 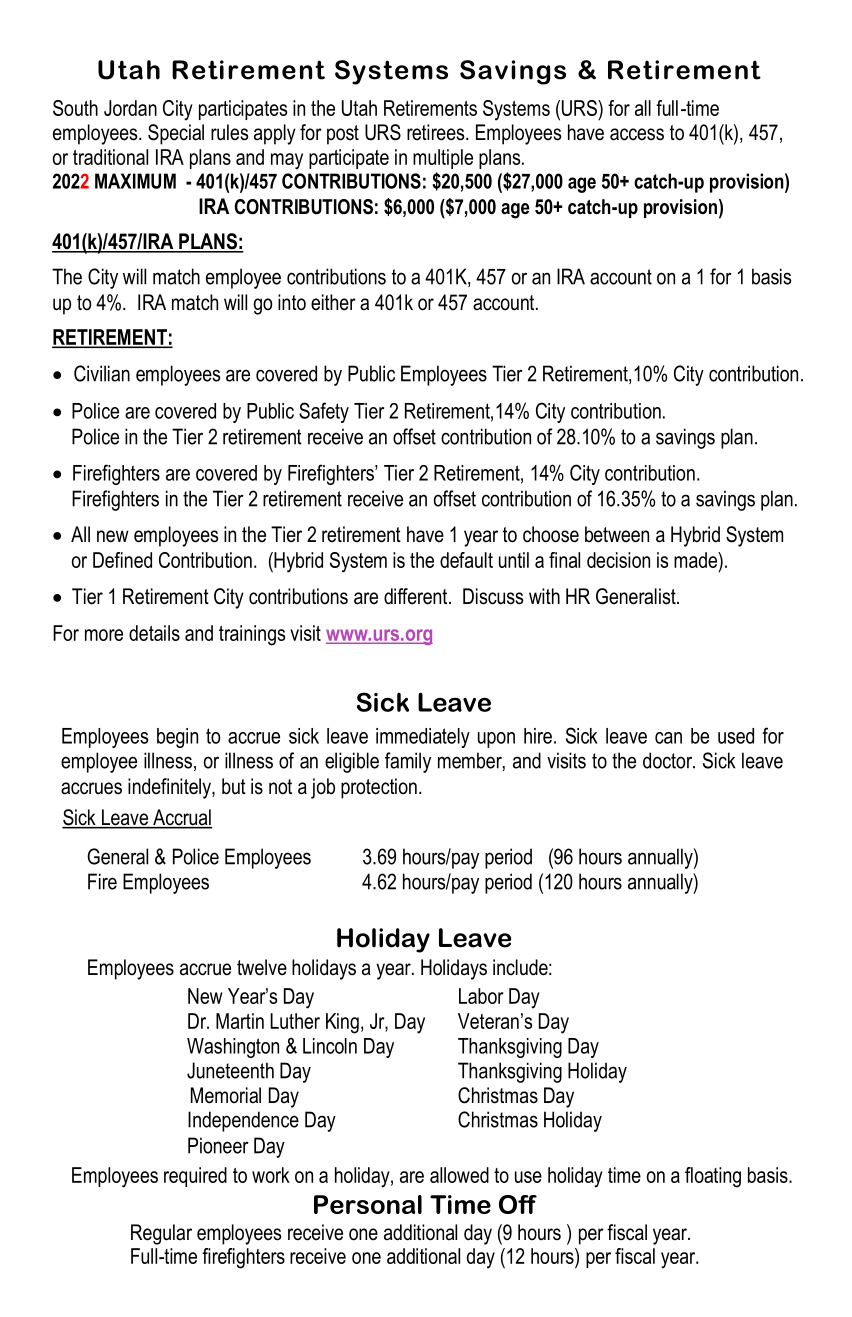 I want to click on retirees, so click(x=437, y=132).
